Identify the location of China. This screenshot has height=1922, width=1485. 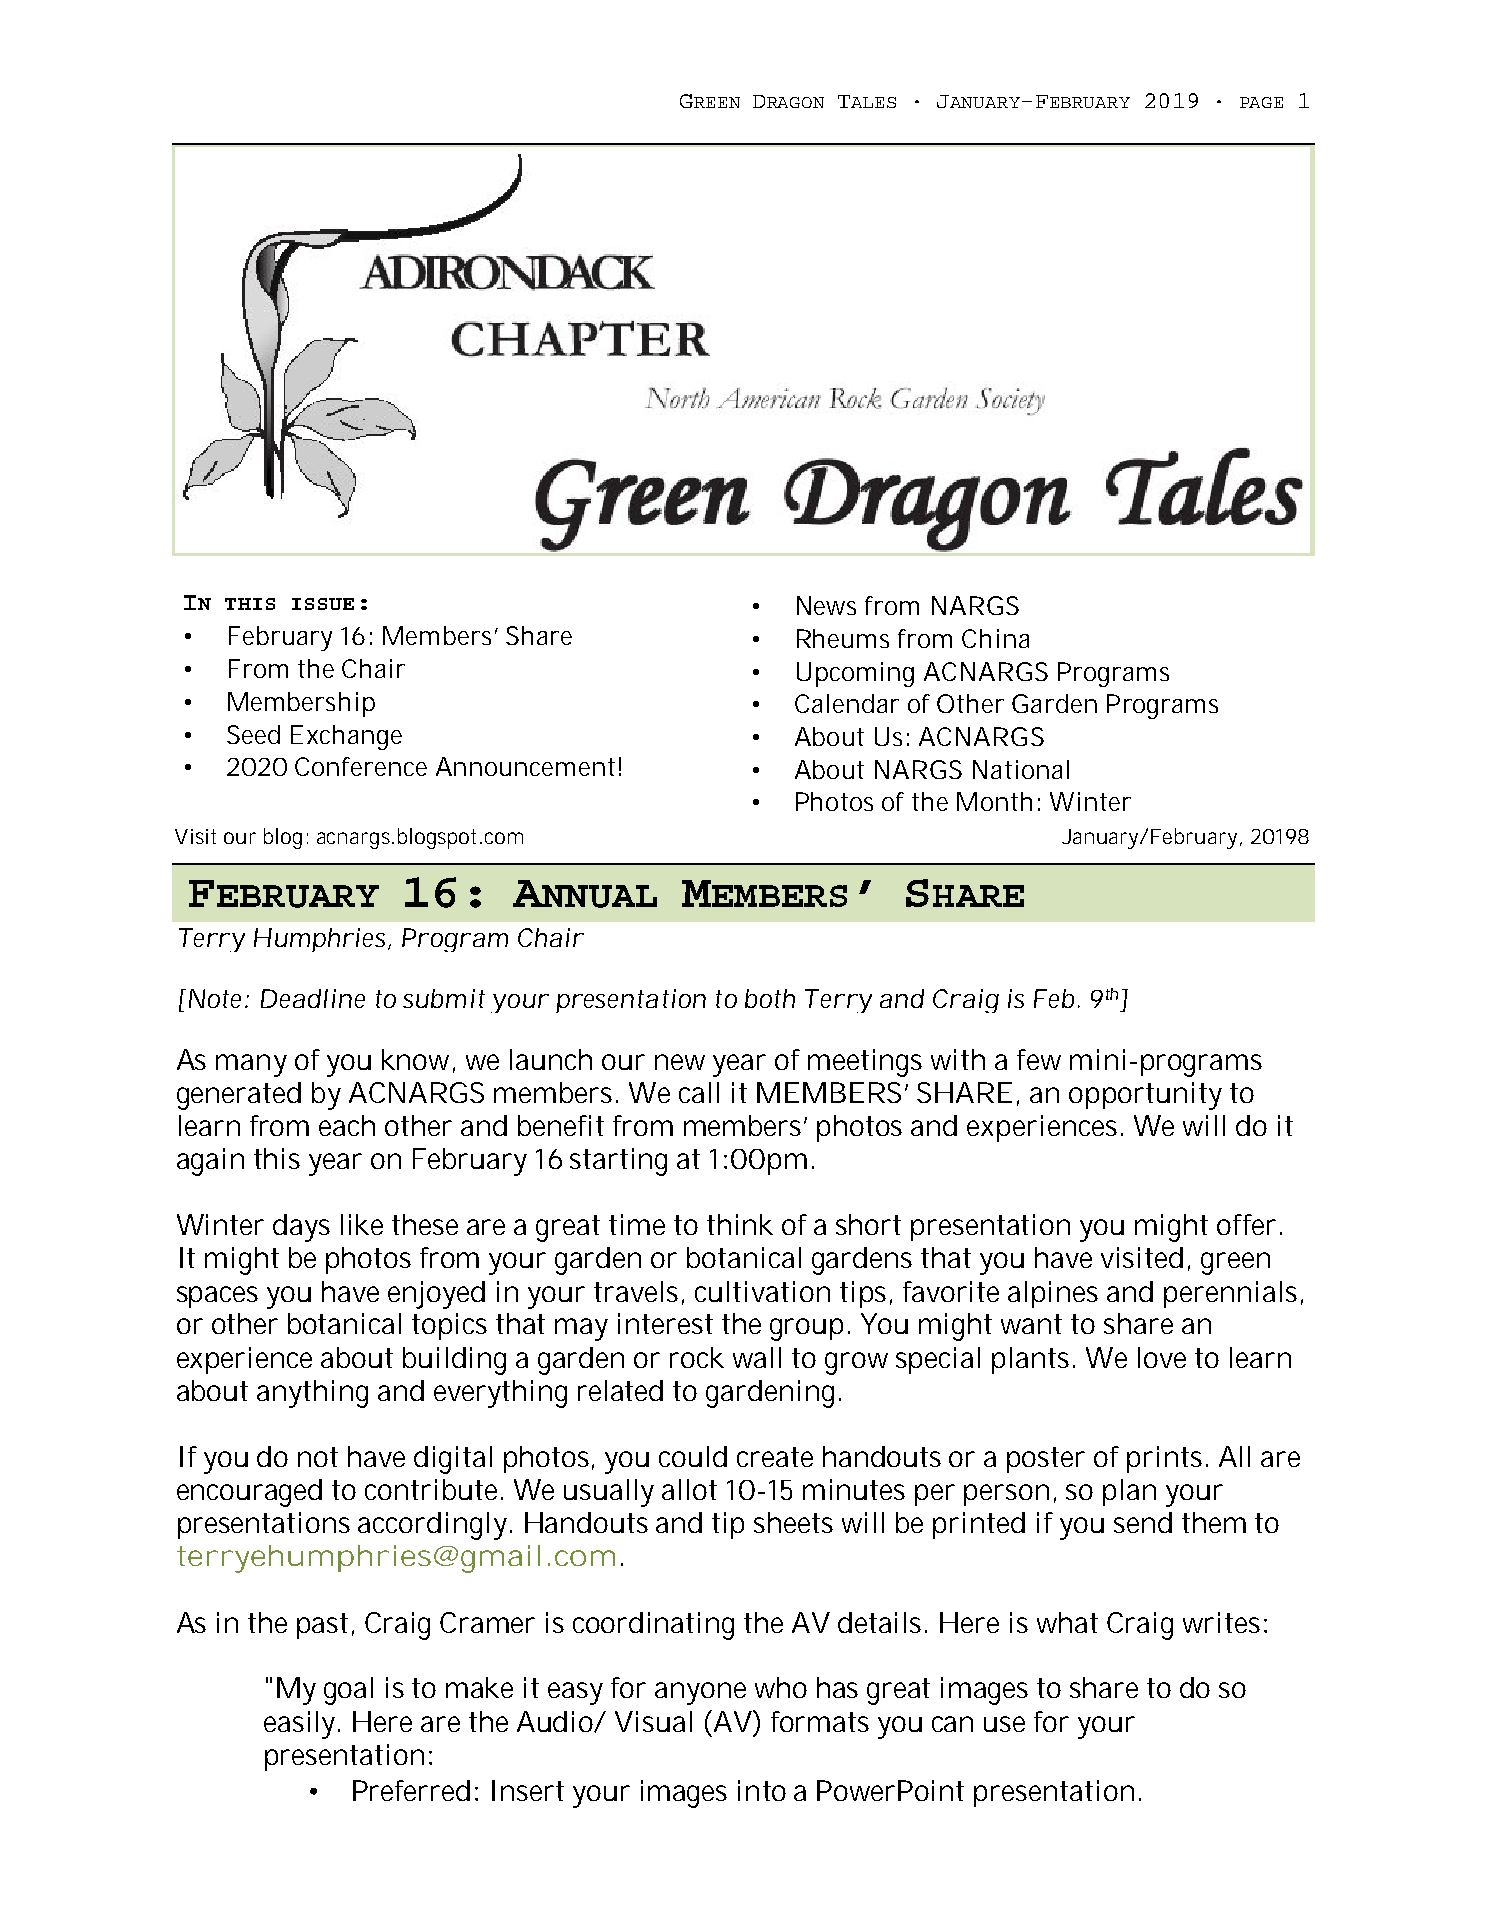
(995, 638).
